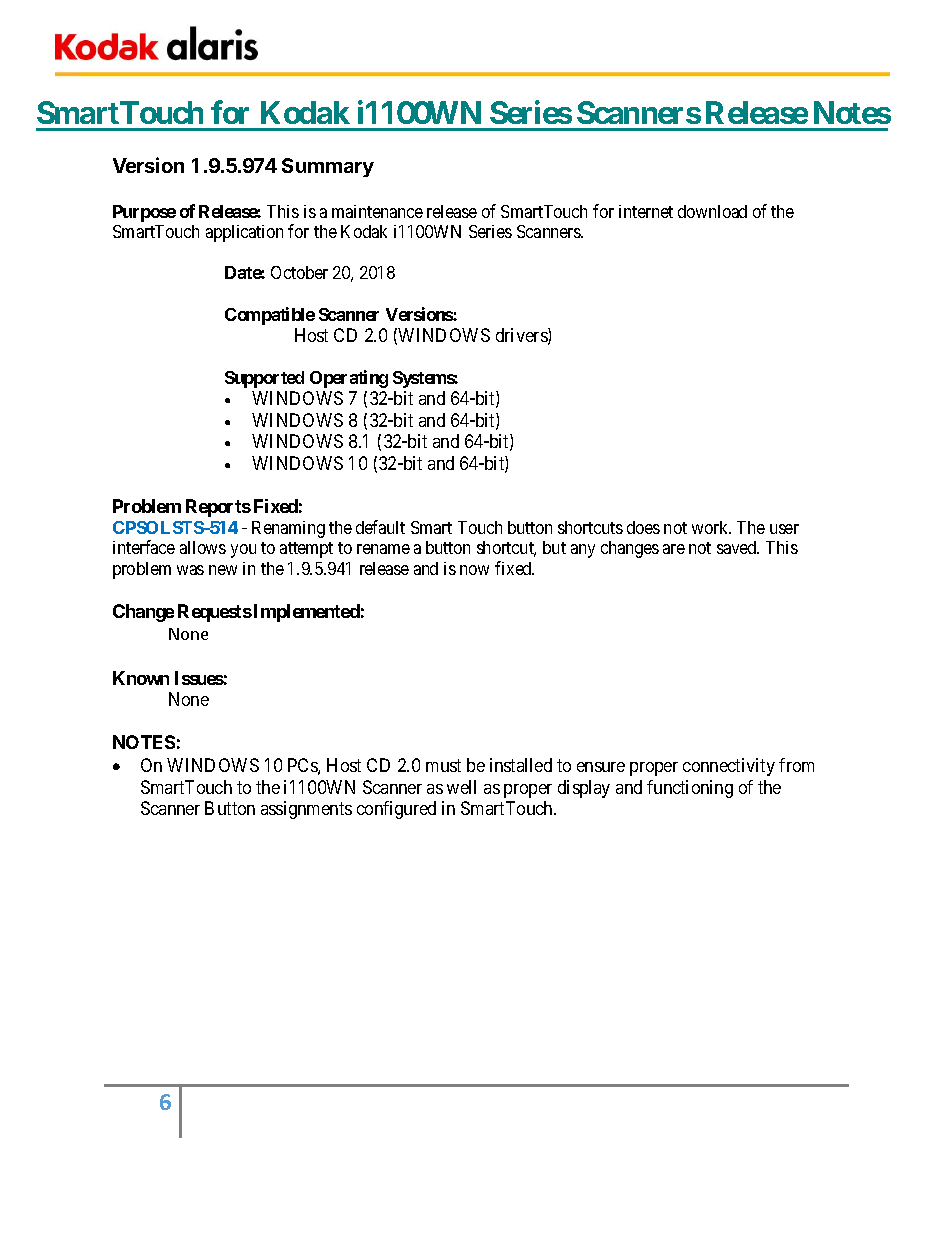 This screenshot has width=952, height=1233. What do you see at coordinates (144, 213) in the screenshot?
I see `Purpose` at bounding box center [144, 213].
